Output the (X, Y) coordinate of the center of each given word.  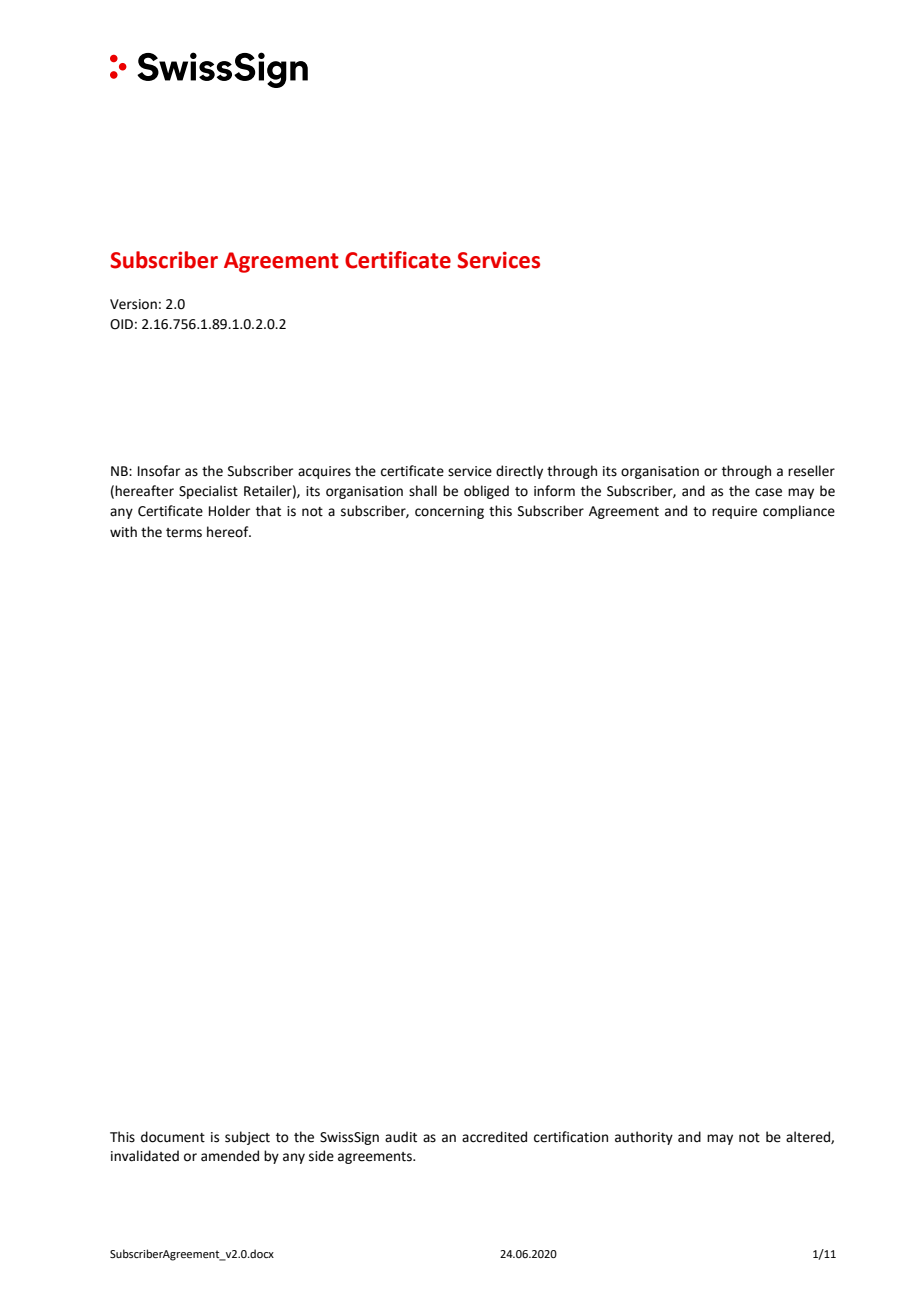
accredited (494, 1137)
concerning (449, 512)
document (173, 1137)
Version (133, 304)
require (734, 512)
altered (809, 1137)
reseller (811, 471)
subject (247, 1138)
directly (519, 472)
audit (401, 1137)
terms (184, 533)
